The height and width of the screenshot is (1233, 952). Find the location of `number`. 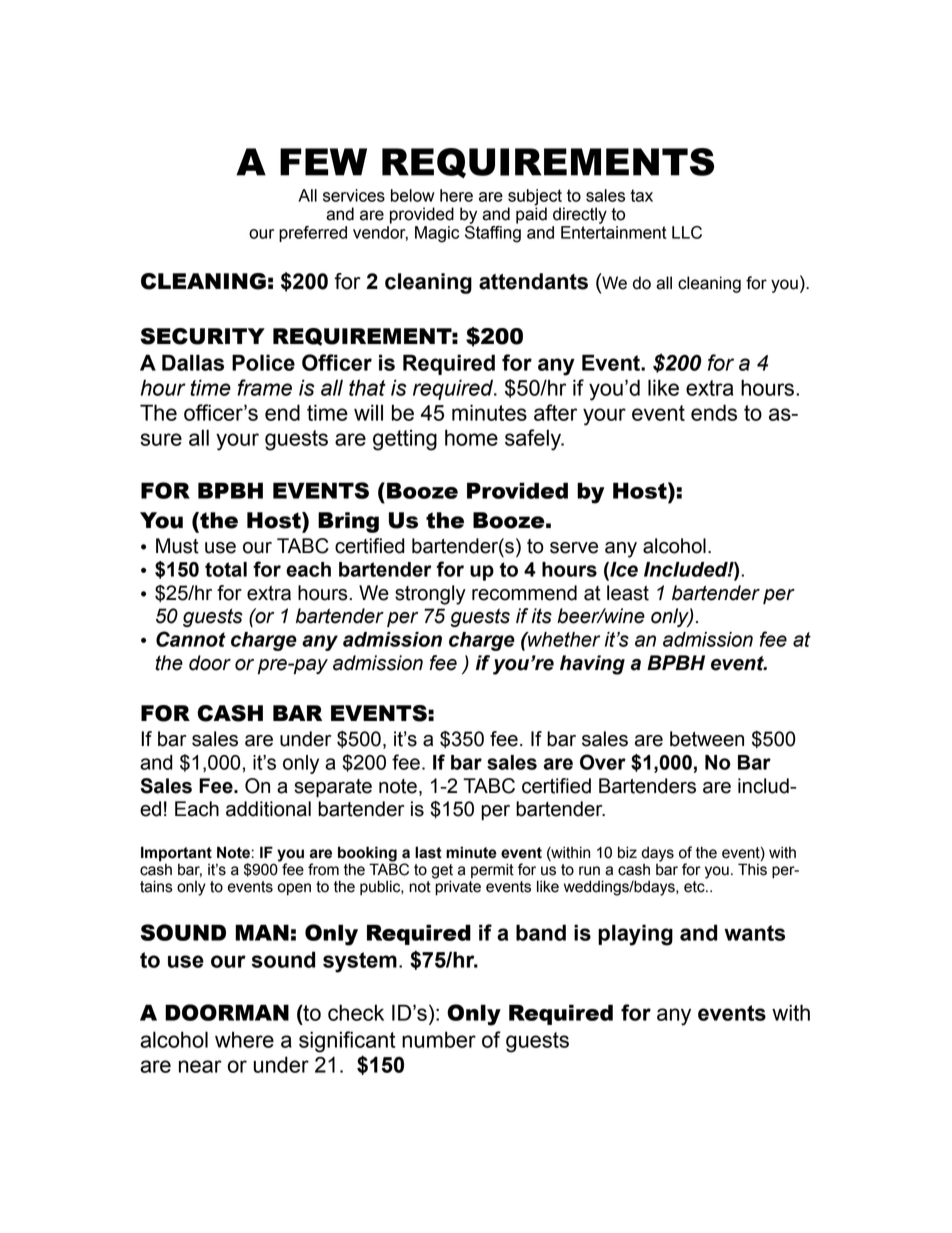

number is located at coordinates (439, 1039).
